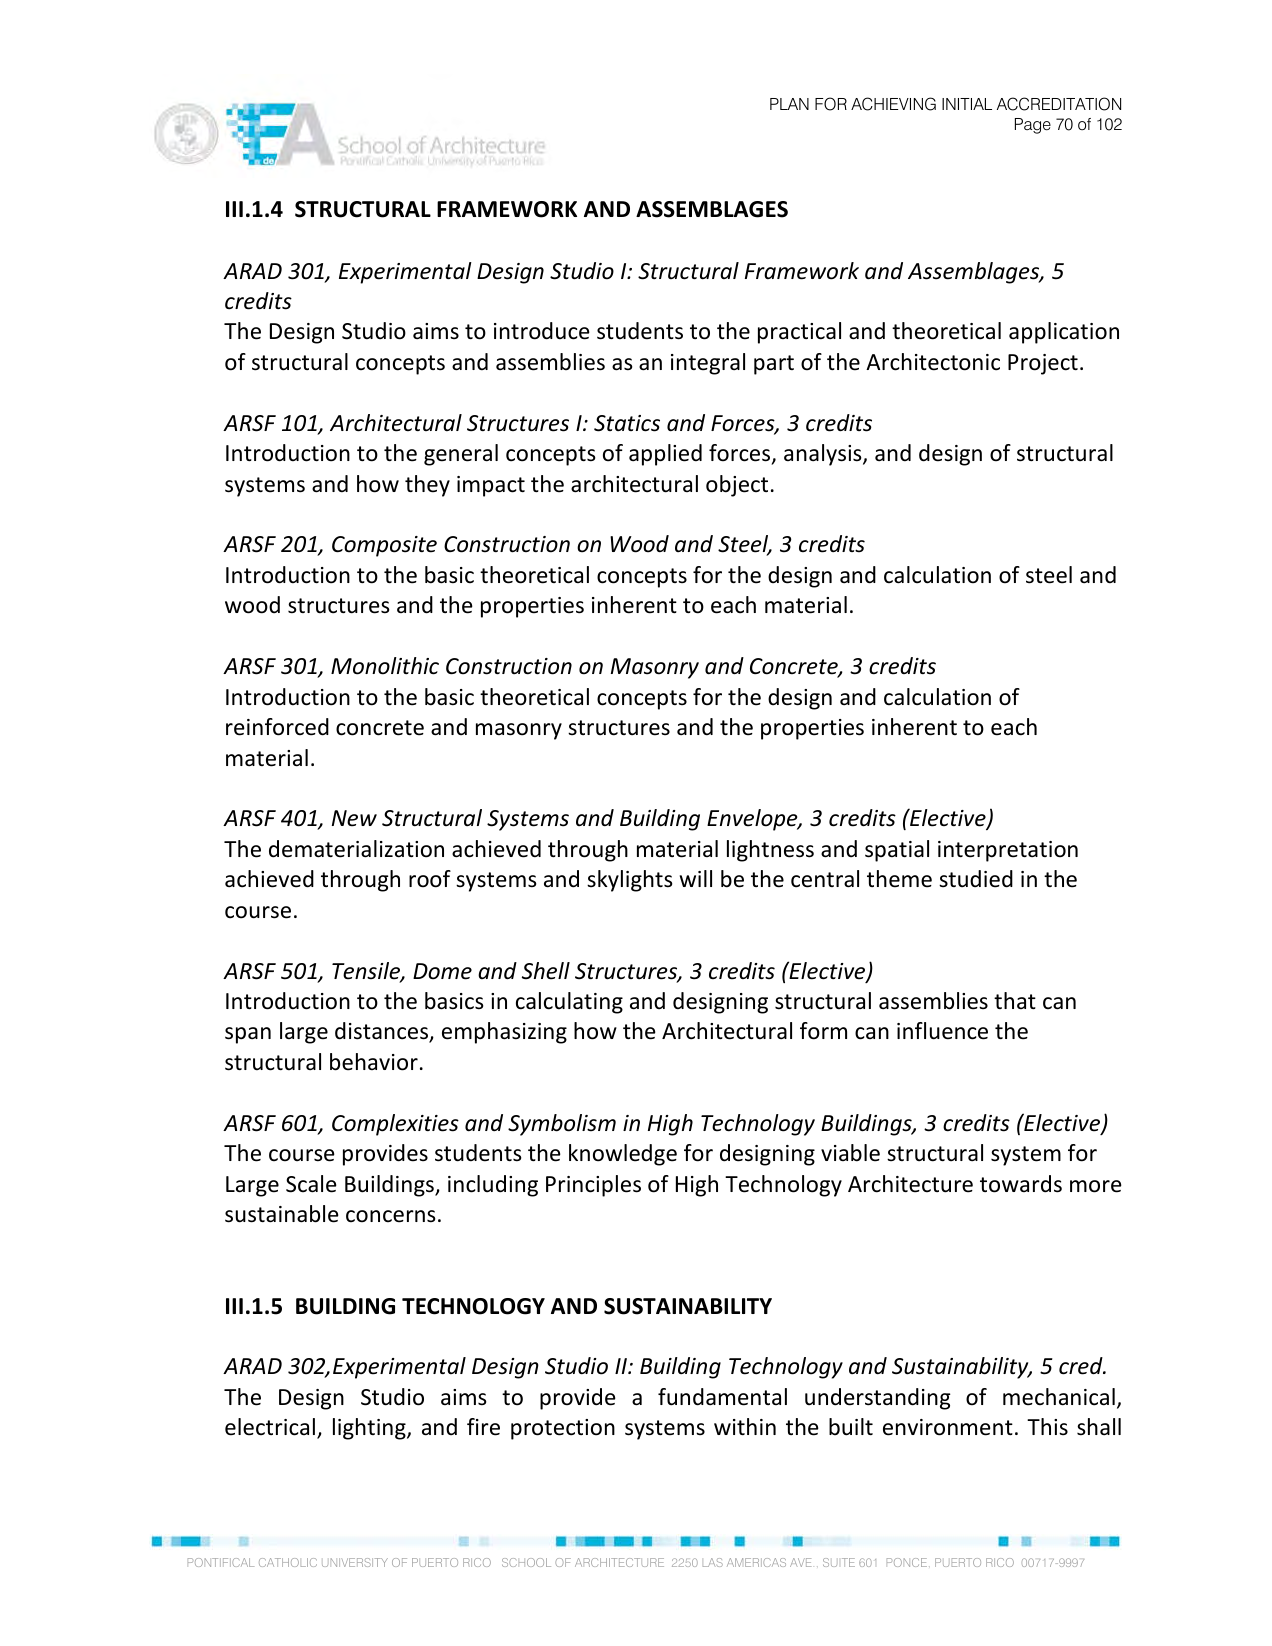  I want to click on they, so click(427, 486).
